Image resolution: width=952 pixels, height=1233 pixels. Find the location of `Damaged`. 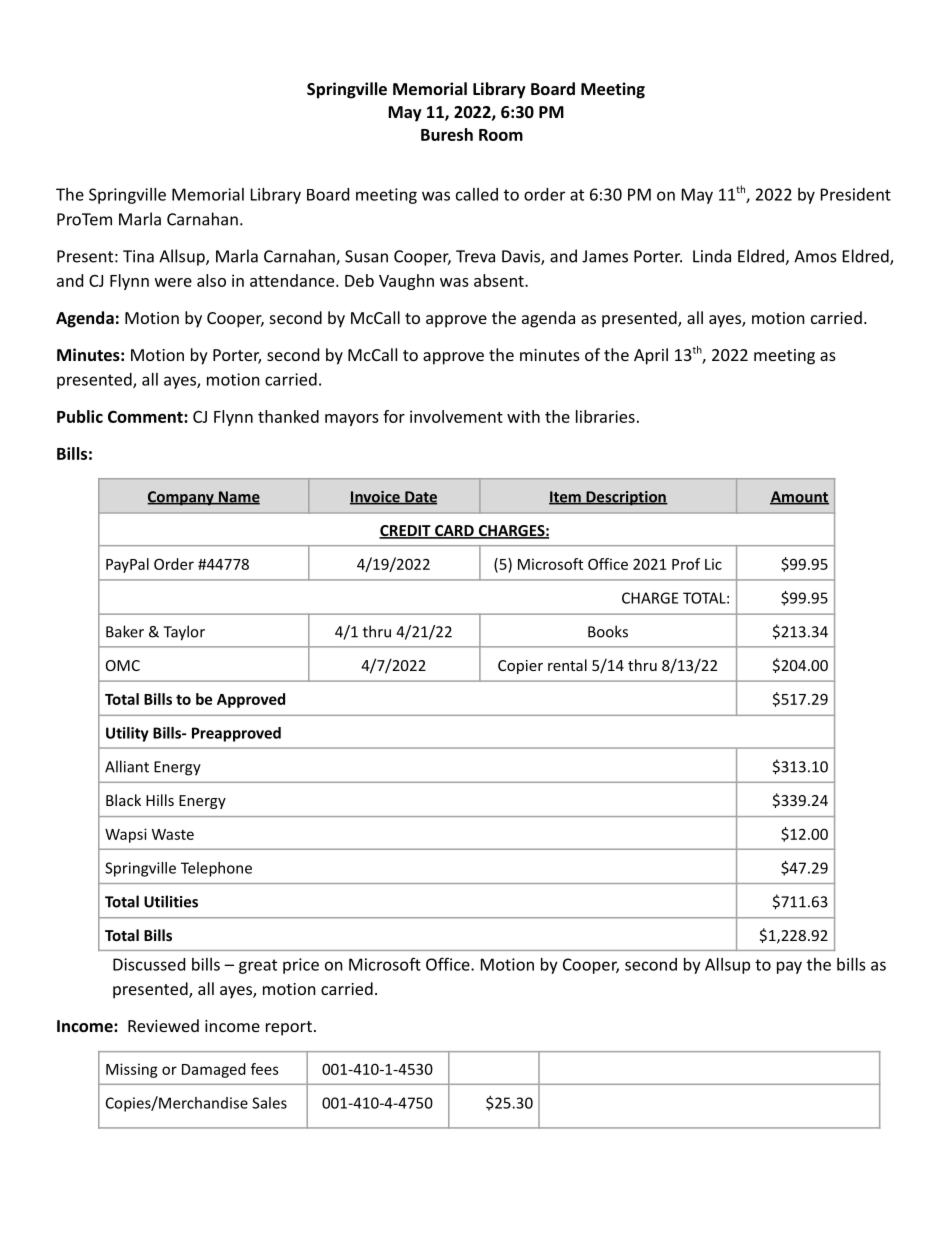

Damaged is located at coordinates (214, 1070).
